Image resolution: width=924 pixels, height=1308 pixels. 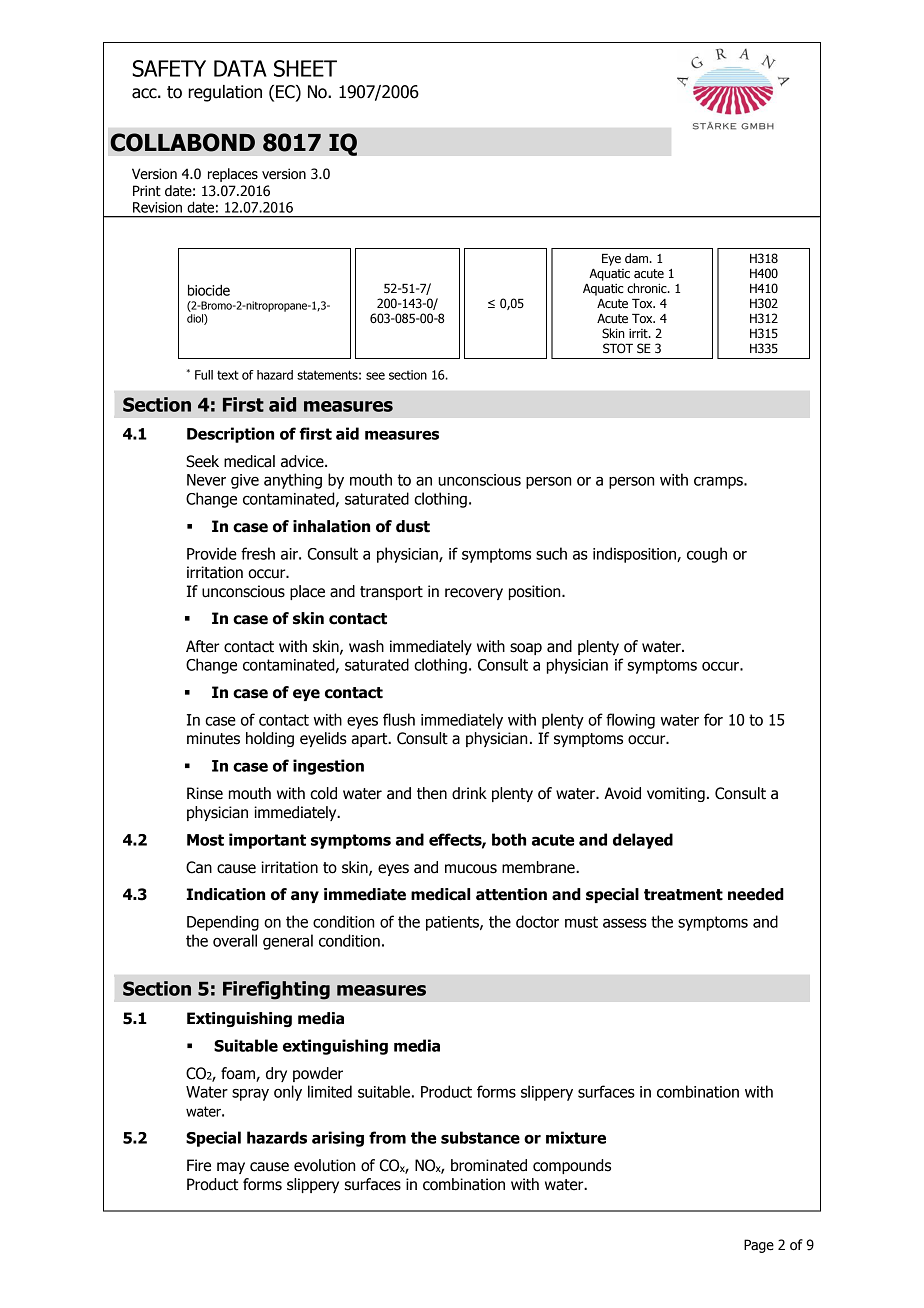 What do you see at coordinates (489, 1165) in the image?
I see `brominated` at bounding box center [489, 1165].
